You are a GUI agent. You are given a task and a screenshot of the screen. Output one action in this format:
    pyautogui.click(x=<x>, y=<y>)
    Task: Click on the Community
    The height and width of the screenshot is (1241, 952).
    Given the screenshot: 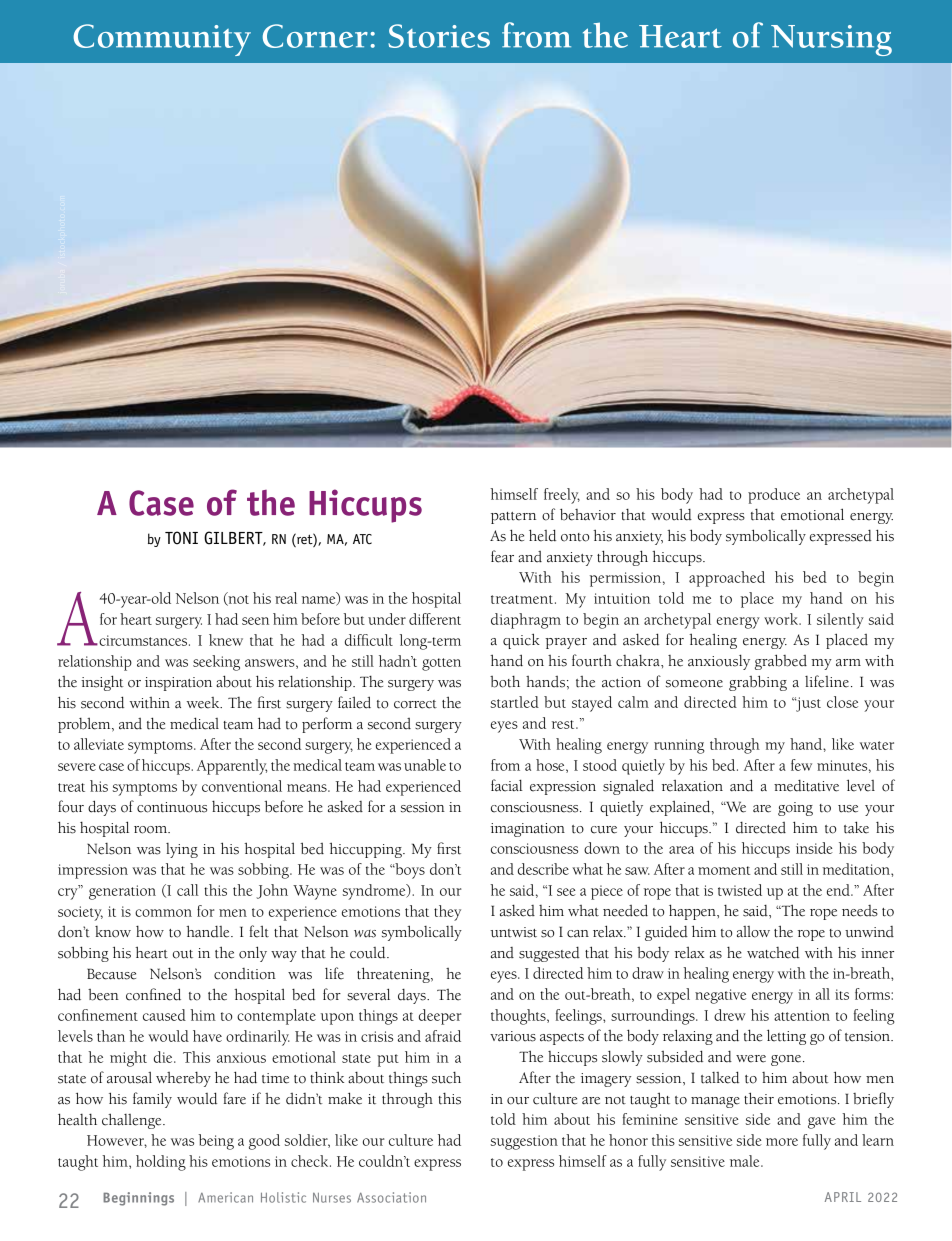 What is the action you would take?
    pyautogui.click(x=162, y=40)
